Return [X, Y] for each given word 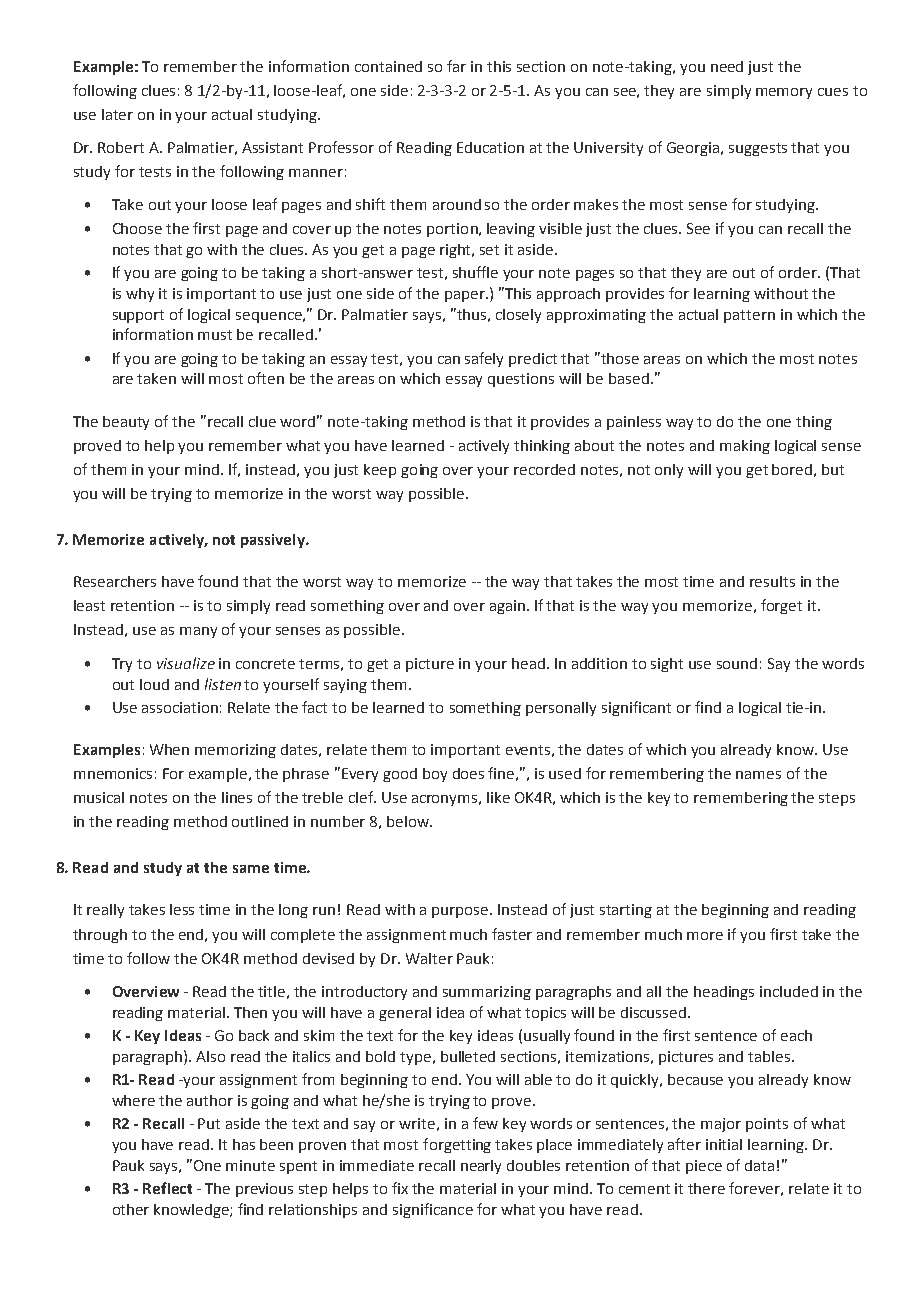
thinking [542, 447]
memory [784, 93]
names [758, 775]
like [498, 797]
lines [237, 797]
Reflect [167, 1188]
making [745, 447]
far [456, 66]
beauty [126, 423]
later [117, 114]
